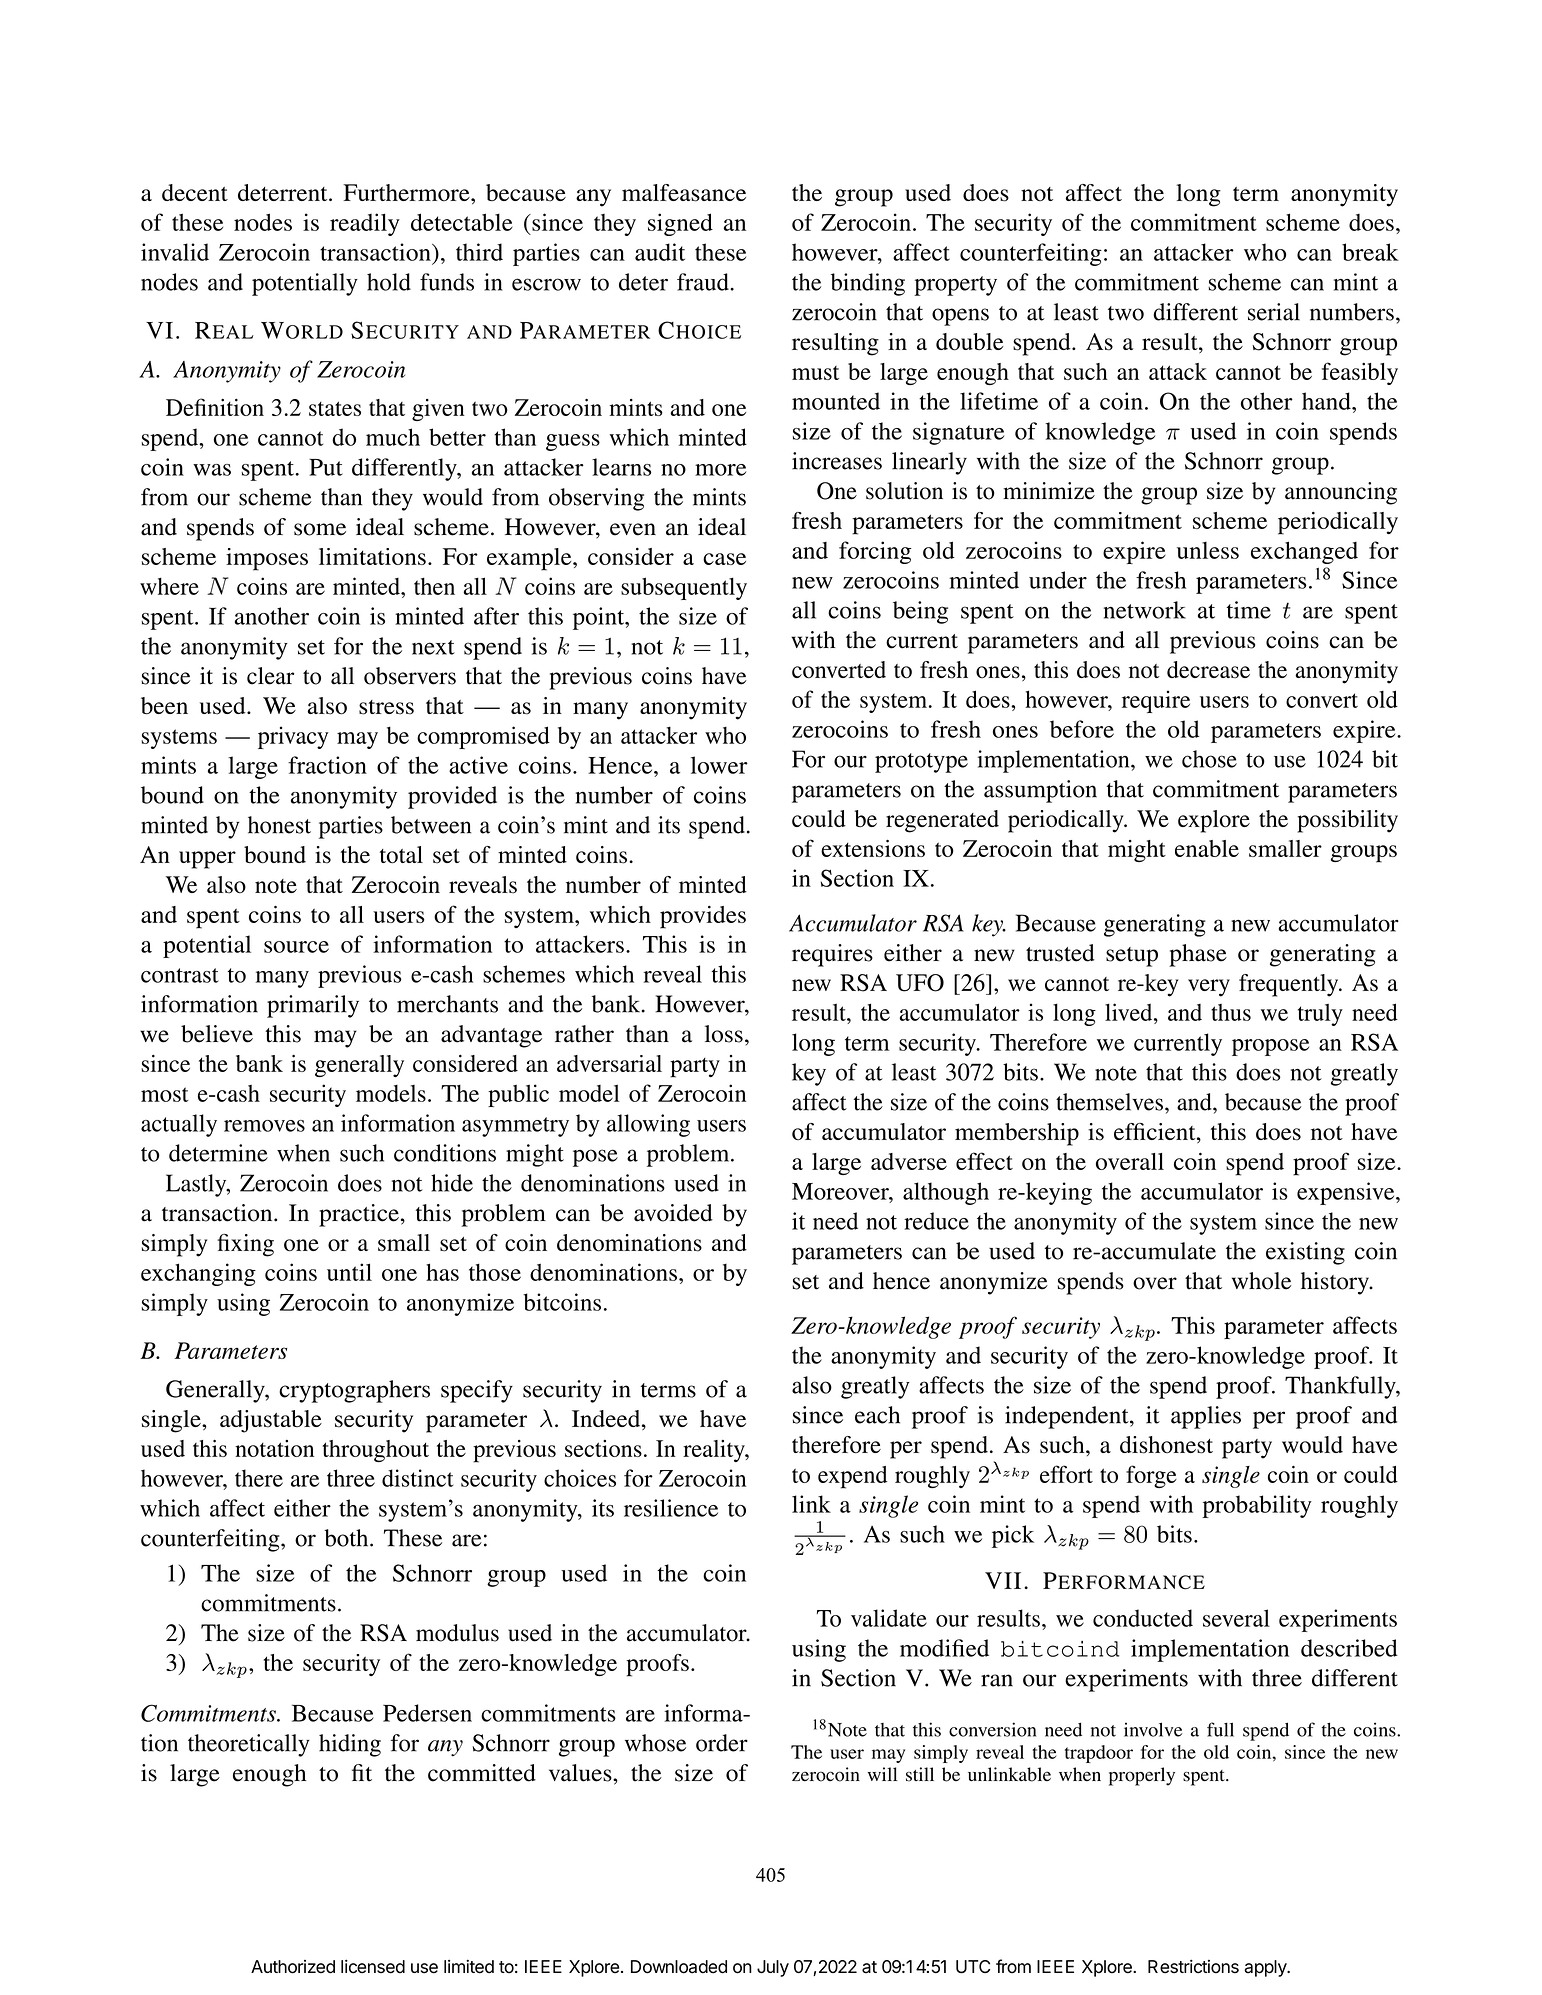  I want to click on applies, so click(1206, 1417).
